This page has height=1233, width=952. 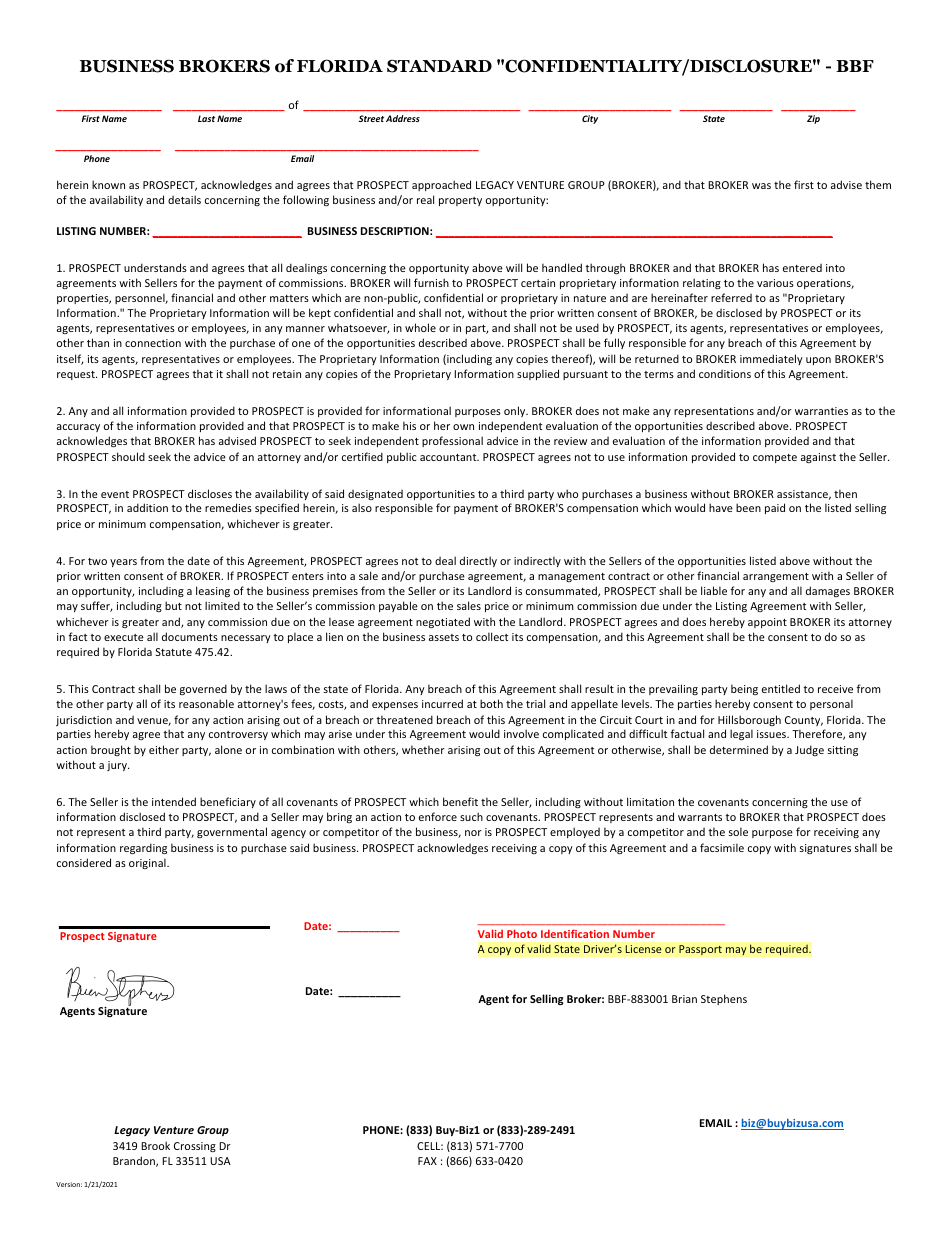 What do you see at coordinates (173, 605) in the page?
I see `but` at bounding box center [173, 605].
